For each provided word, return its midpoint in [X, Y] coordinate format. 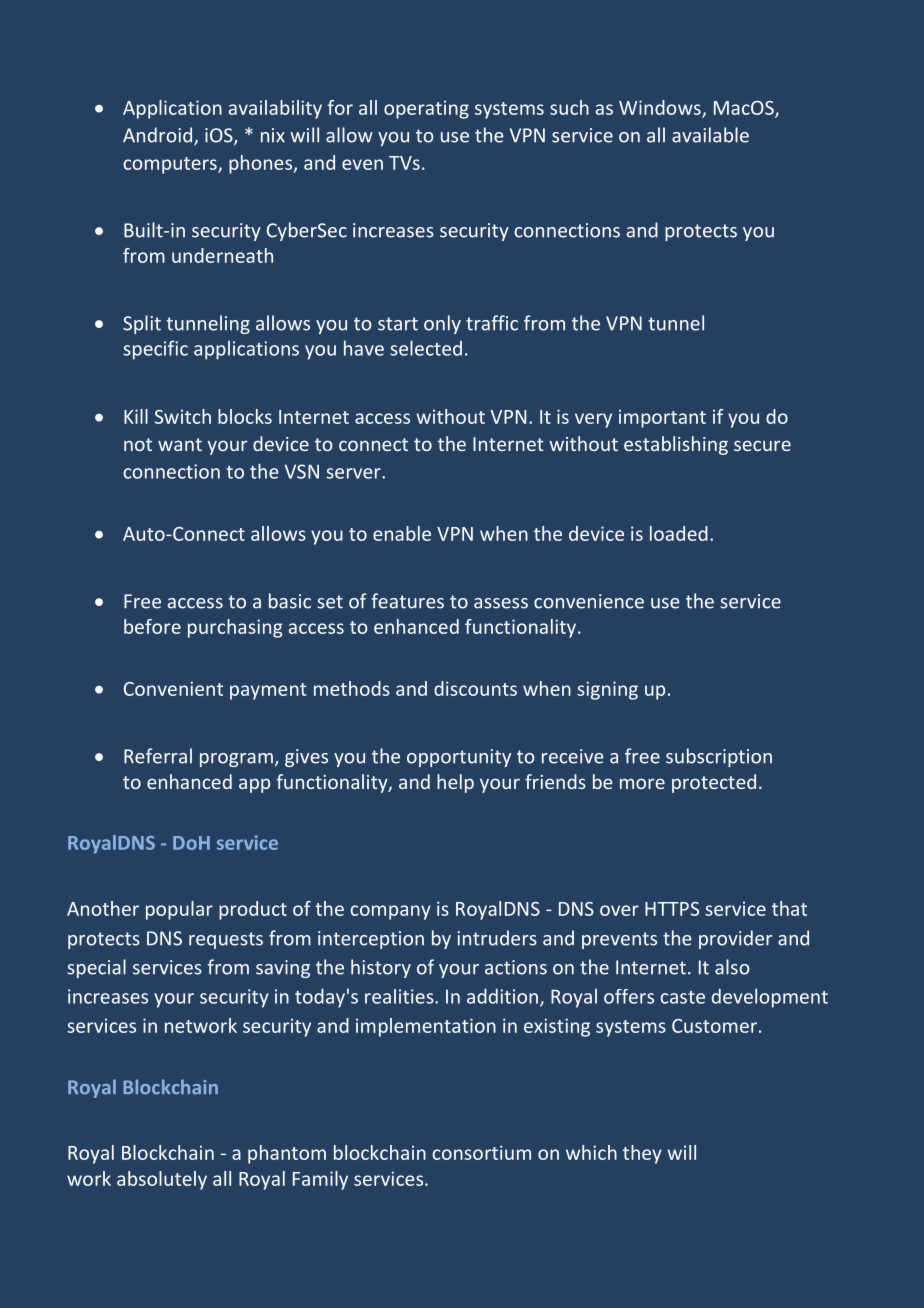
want [180, 444]
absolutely [162, 1180]
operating [426, 109]
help [455, 783]
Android [159, 136]
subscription [719, 757]
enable [402, 533]
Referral [158, 756]
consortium [481, 1152]
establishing [676, 445]
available [710, 135]
